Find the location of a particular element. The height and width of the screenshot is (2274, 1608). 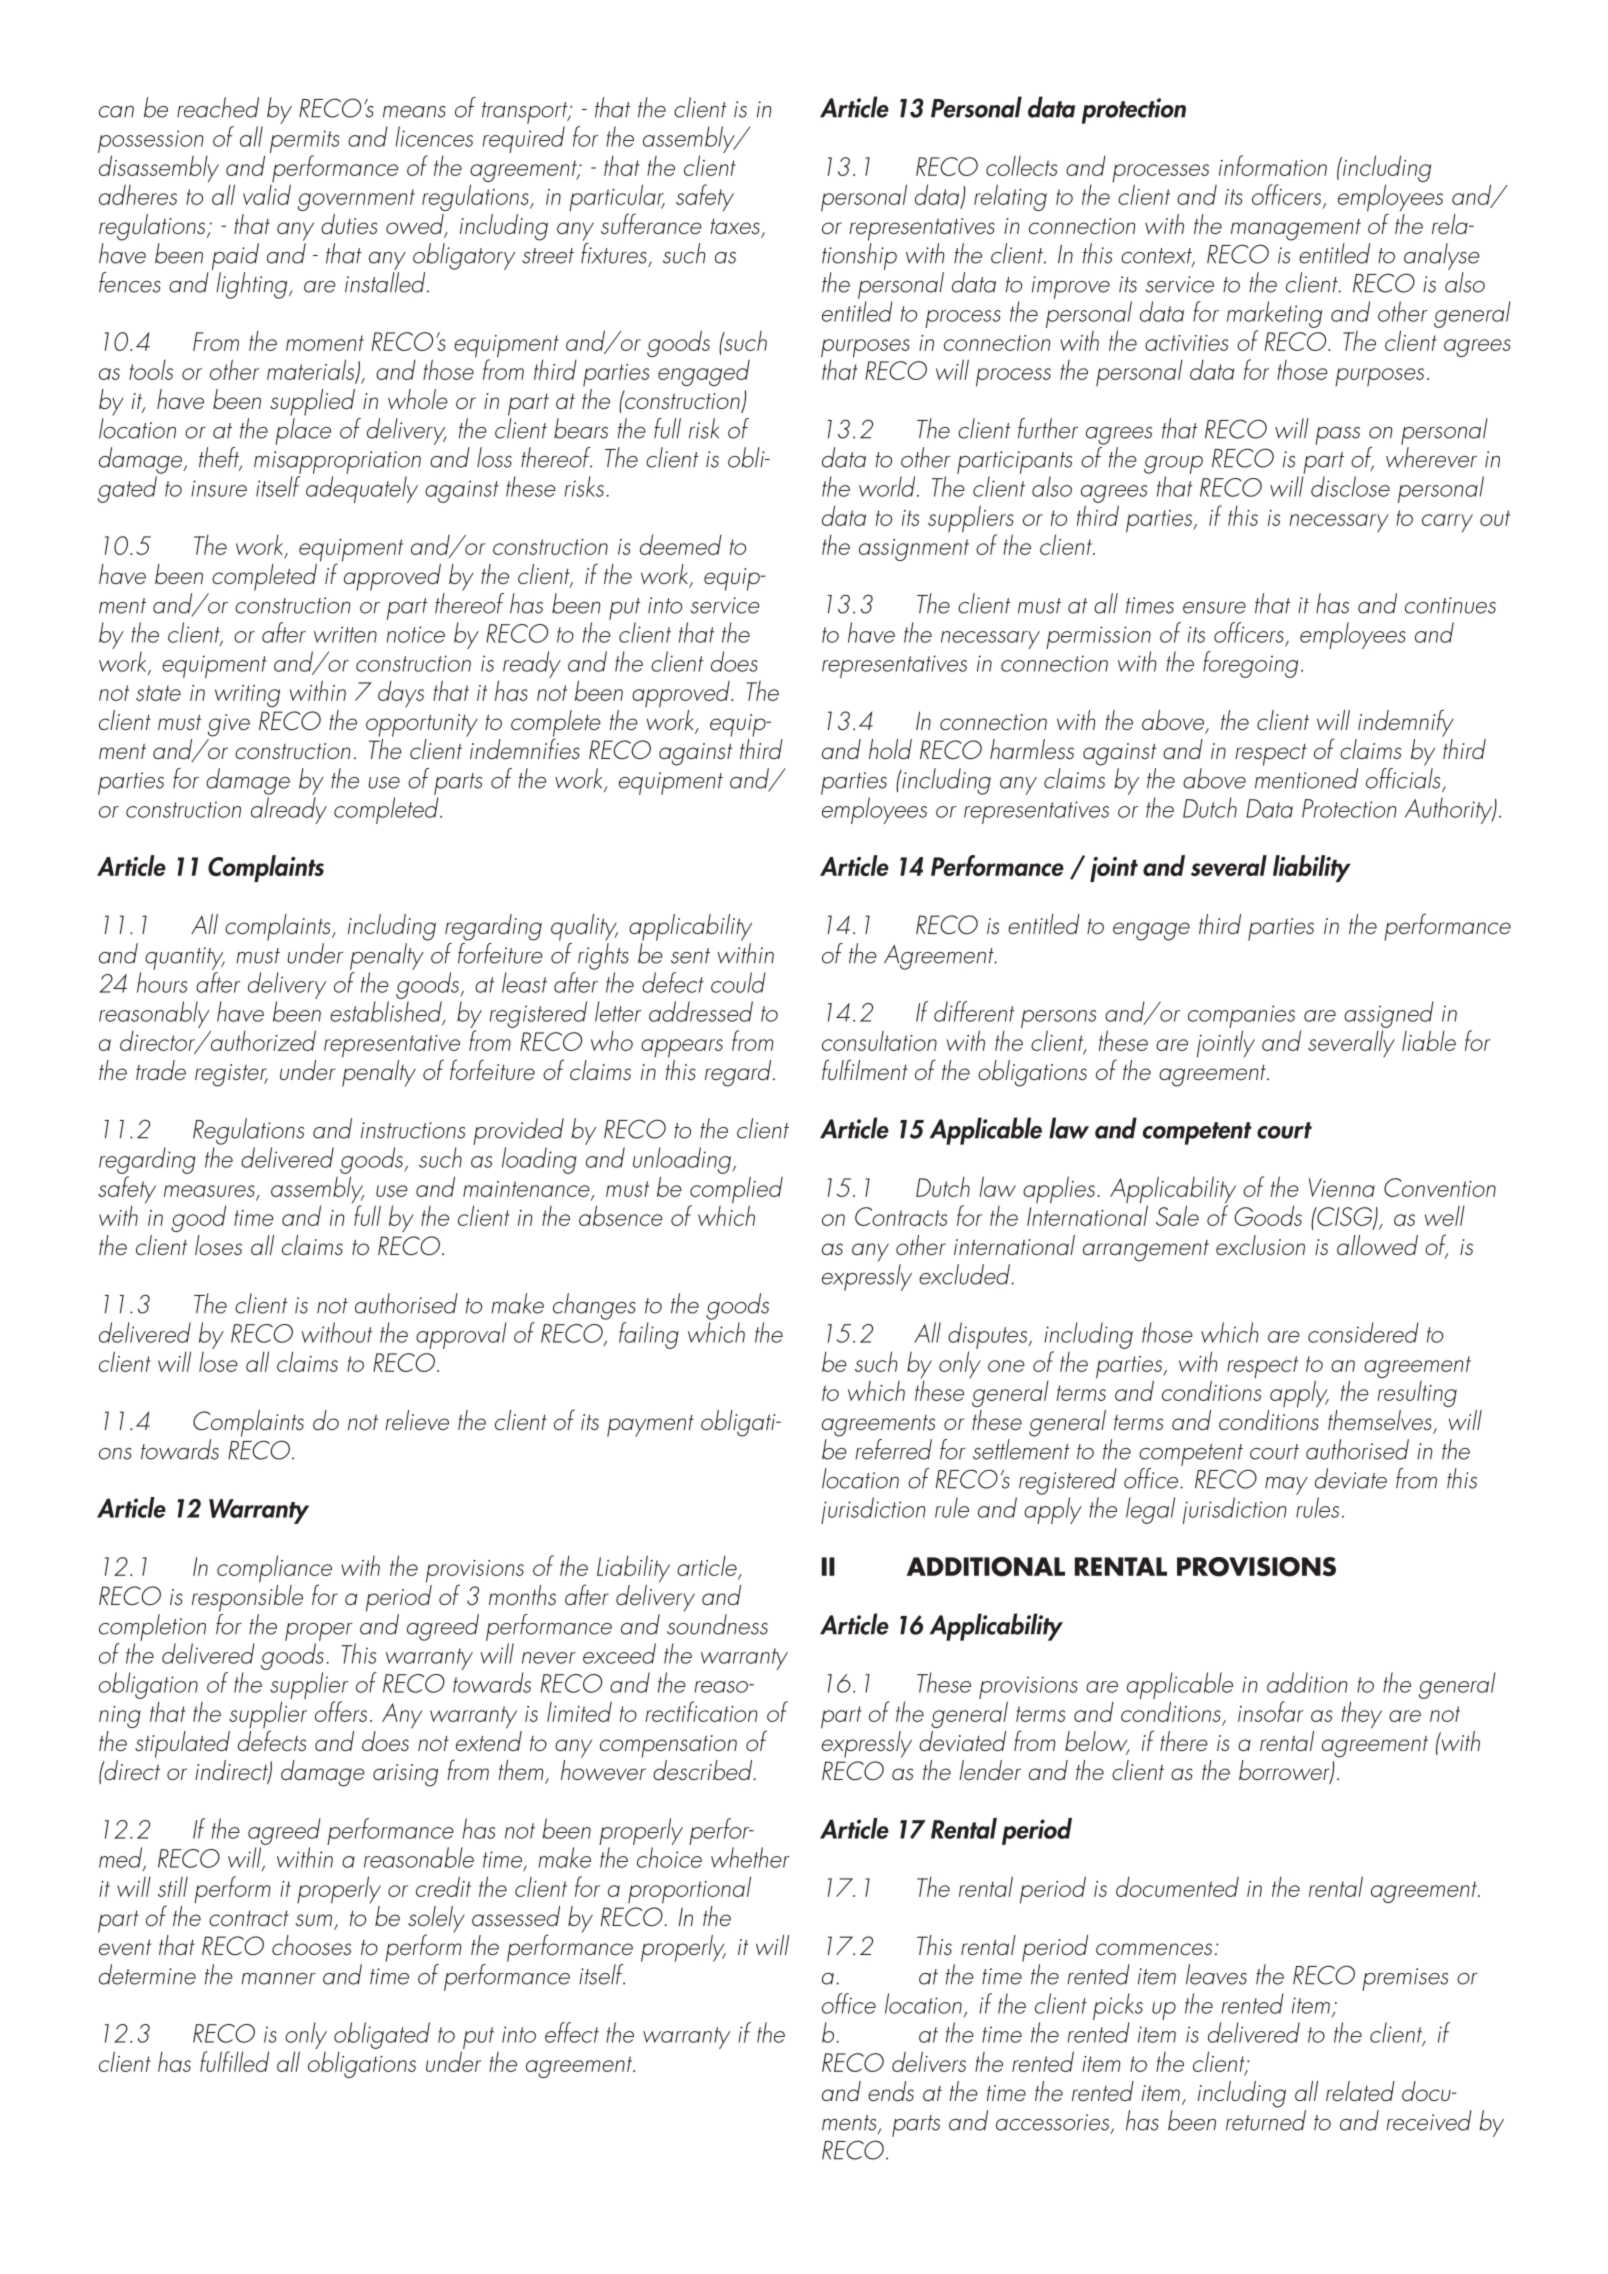

returned is located at coordinates (1266, 2120).
